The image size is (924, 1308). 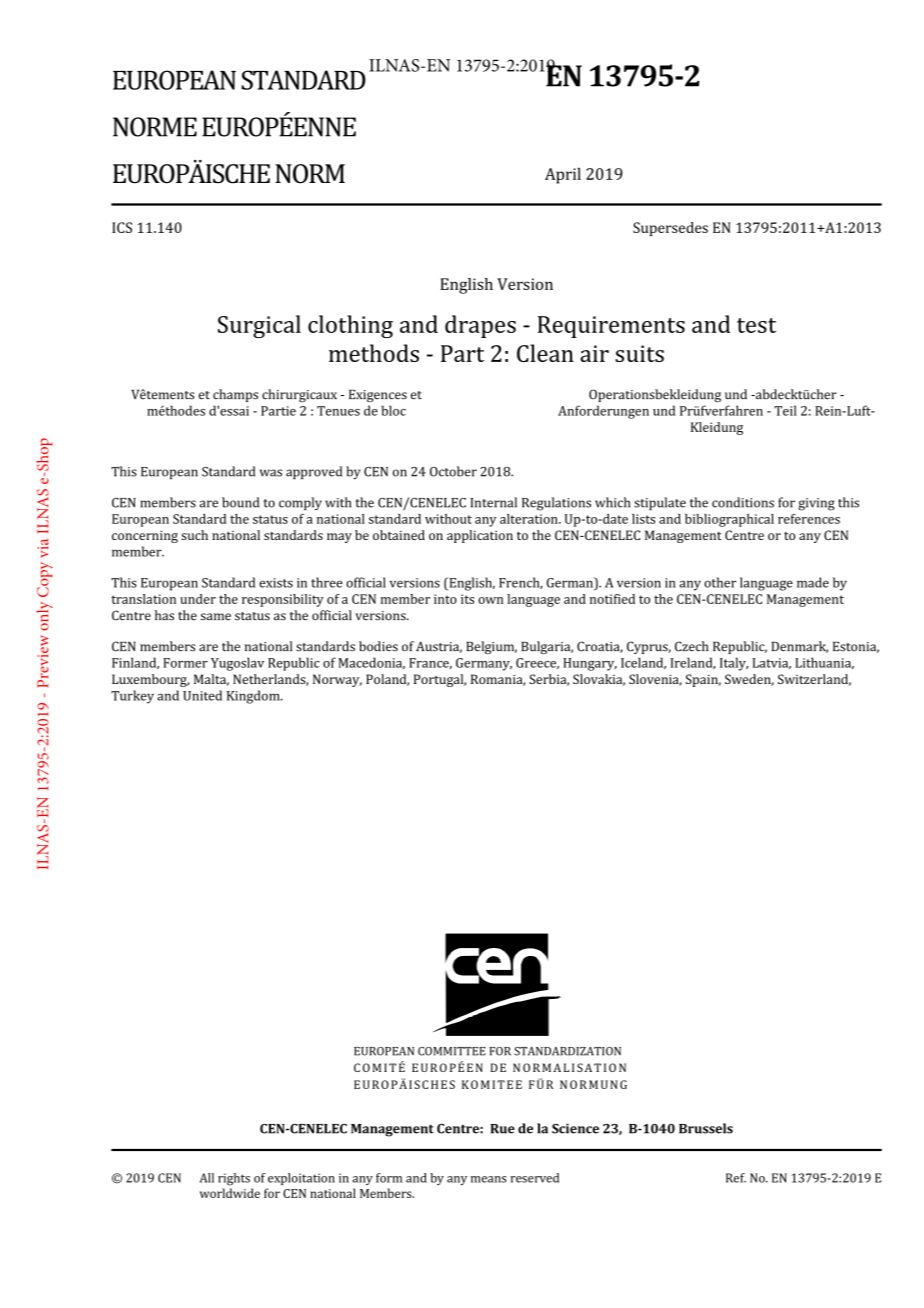 I want to click on United, so click(x=202, y=695).
